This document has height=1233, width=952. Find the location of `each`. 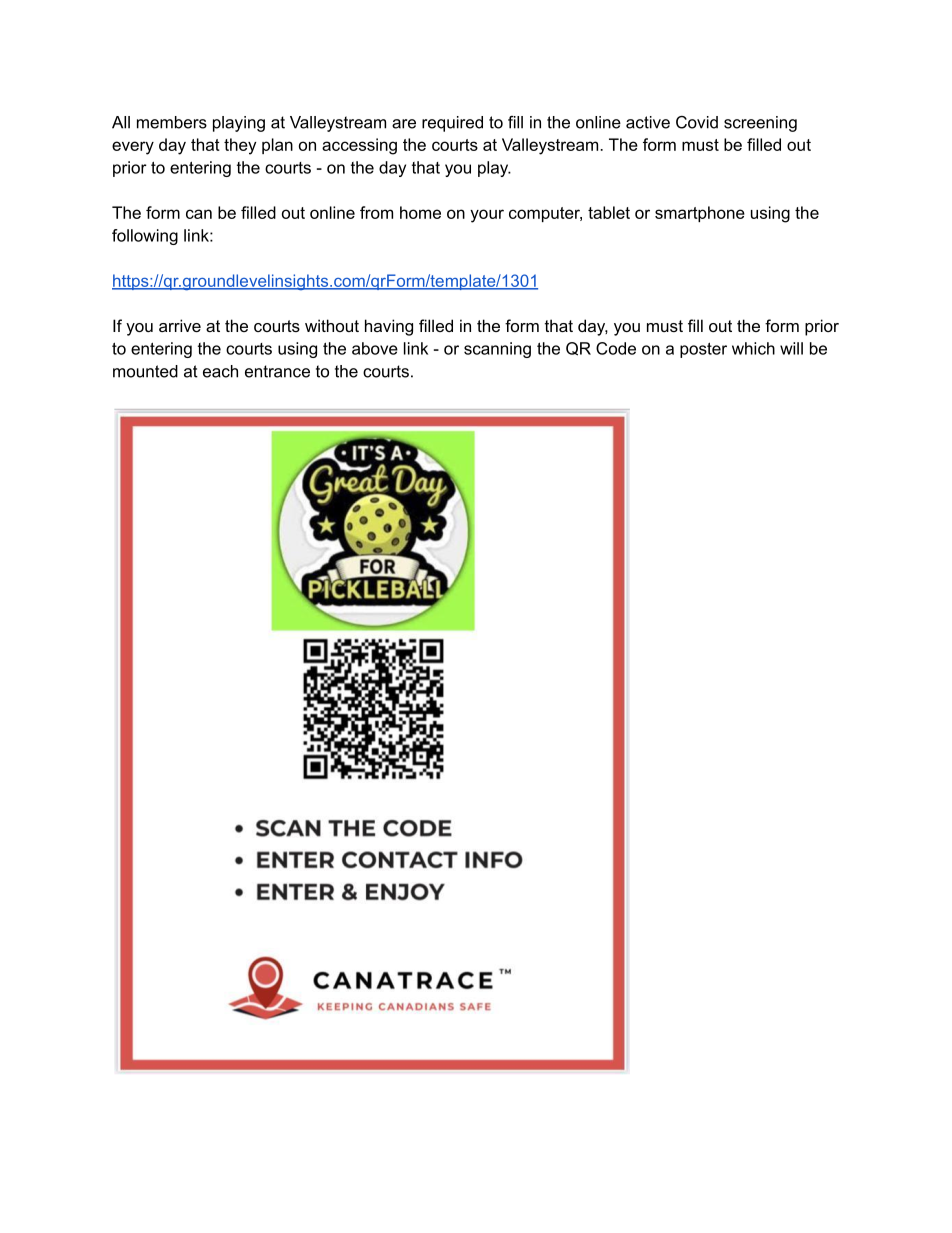

each is located at coordinates (220, 371).
